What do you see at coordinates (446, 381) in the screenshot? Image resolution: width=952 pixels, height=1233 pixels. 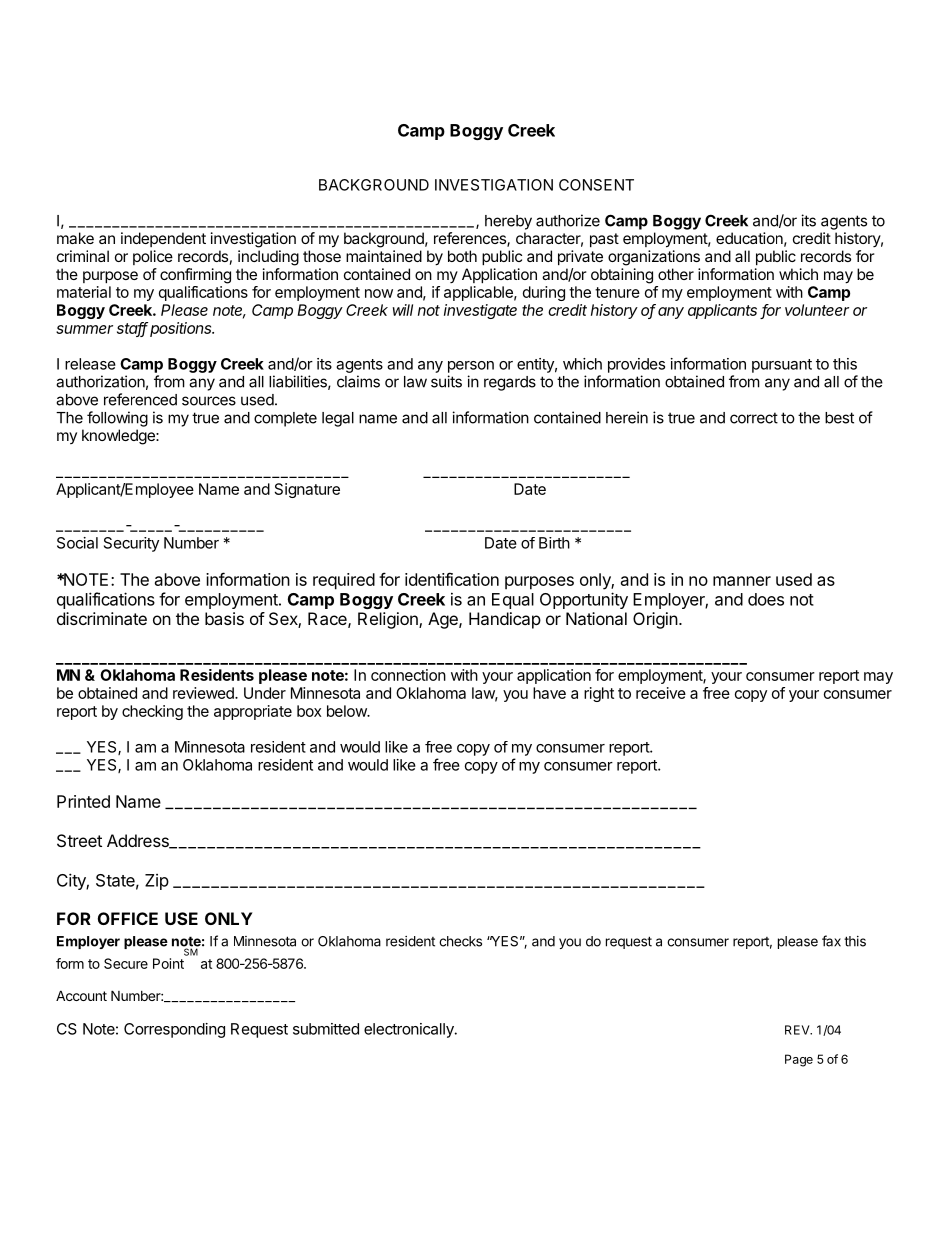 I see `suits` at bounding box center [446, 381].
